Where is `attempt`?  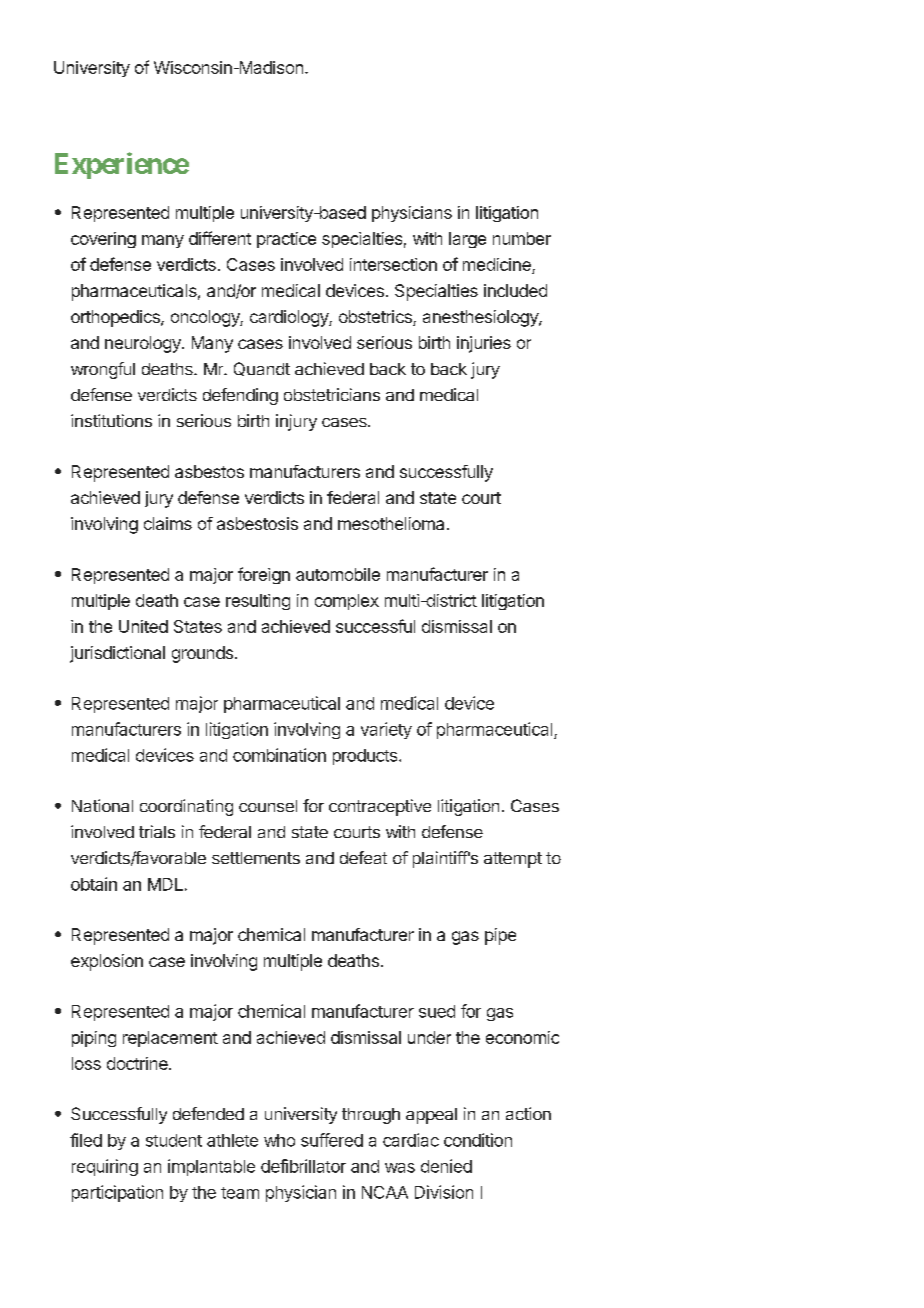
attempt is located at coordinates (513, 860).
